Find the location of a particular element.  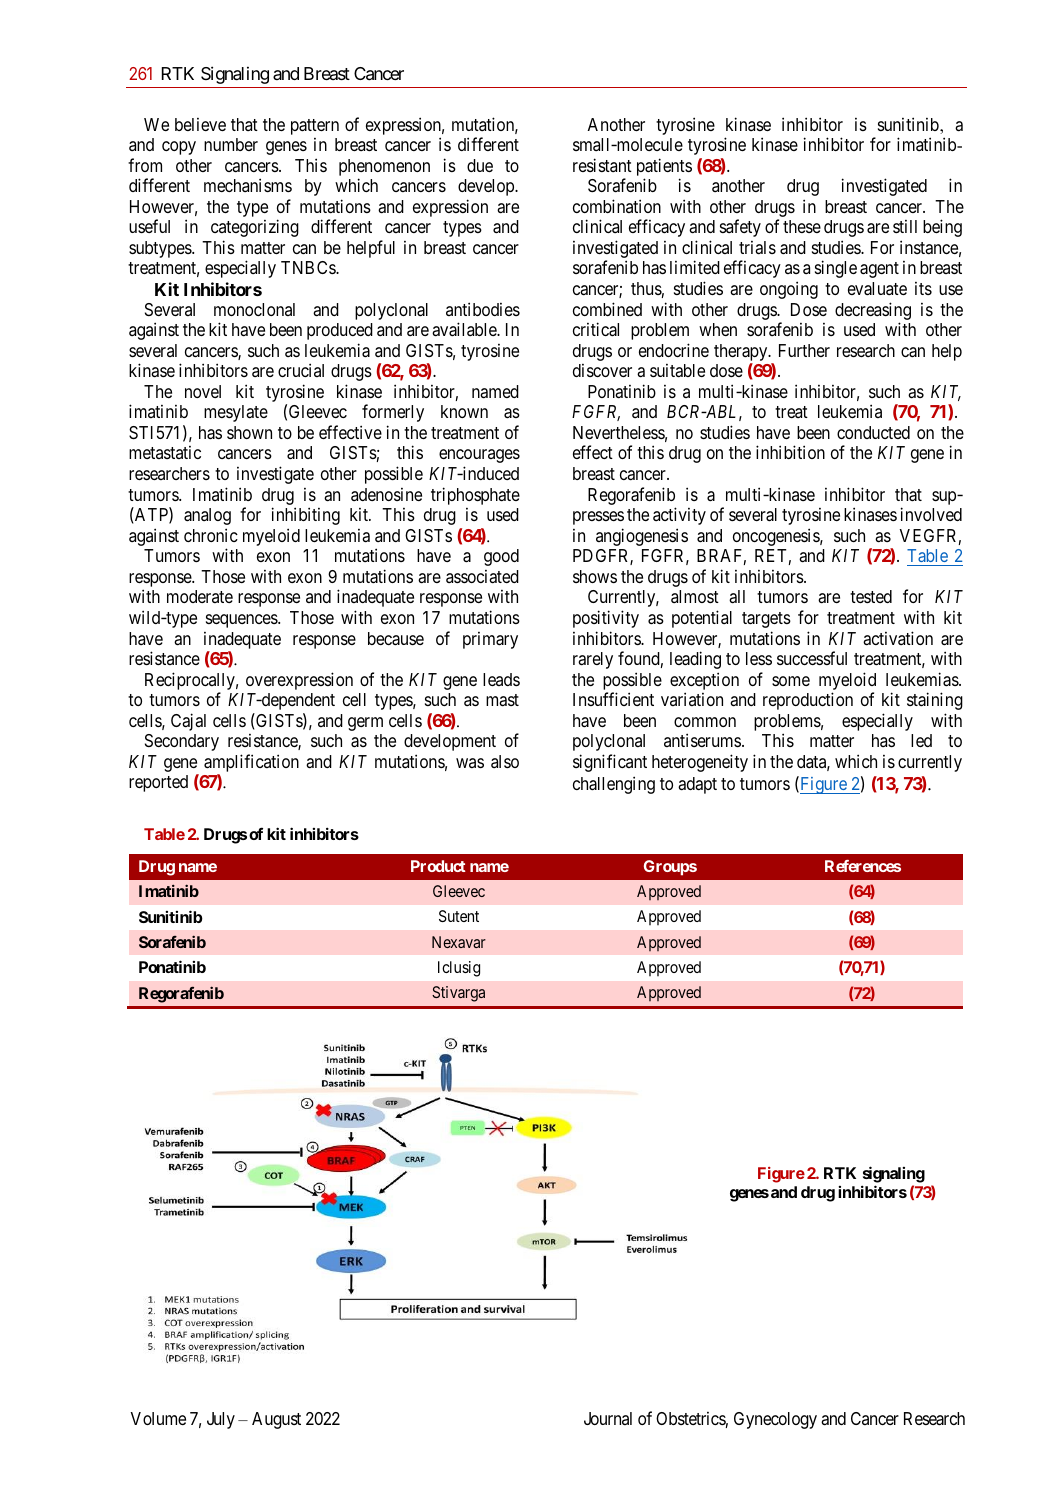

Gynecology is located at coordinates (775, 1420).
